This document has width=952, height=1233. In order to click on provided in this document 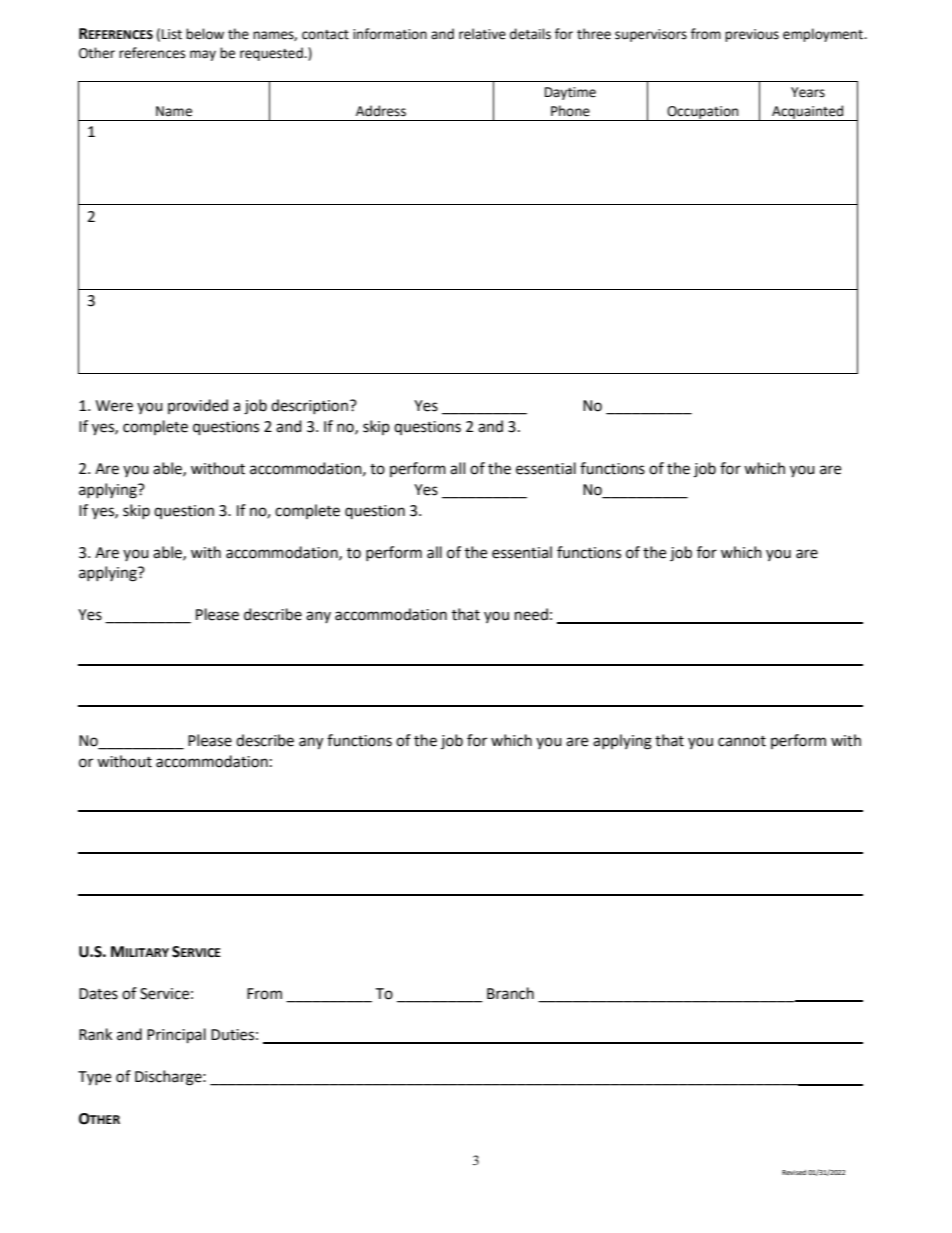, I will do `click(198, 406)`.
